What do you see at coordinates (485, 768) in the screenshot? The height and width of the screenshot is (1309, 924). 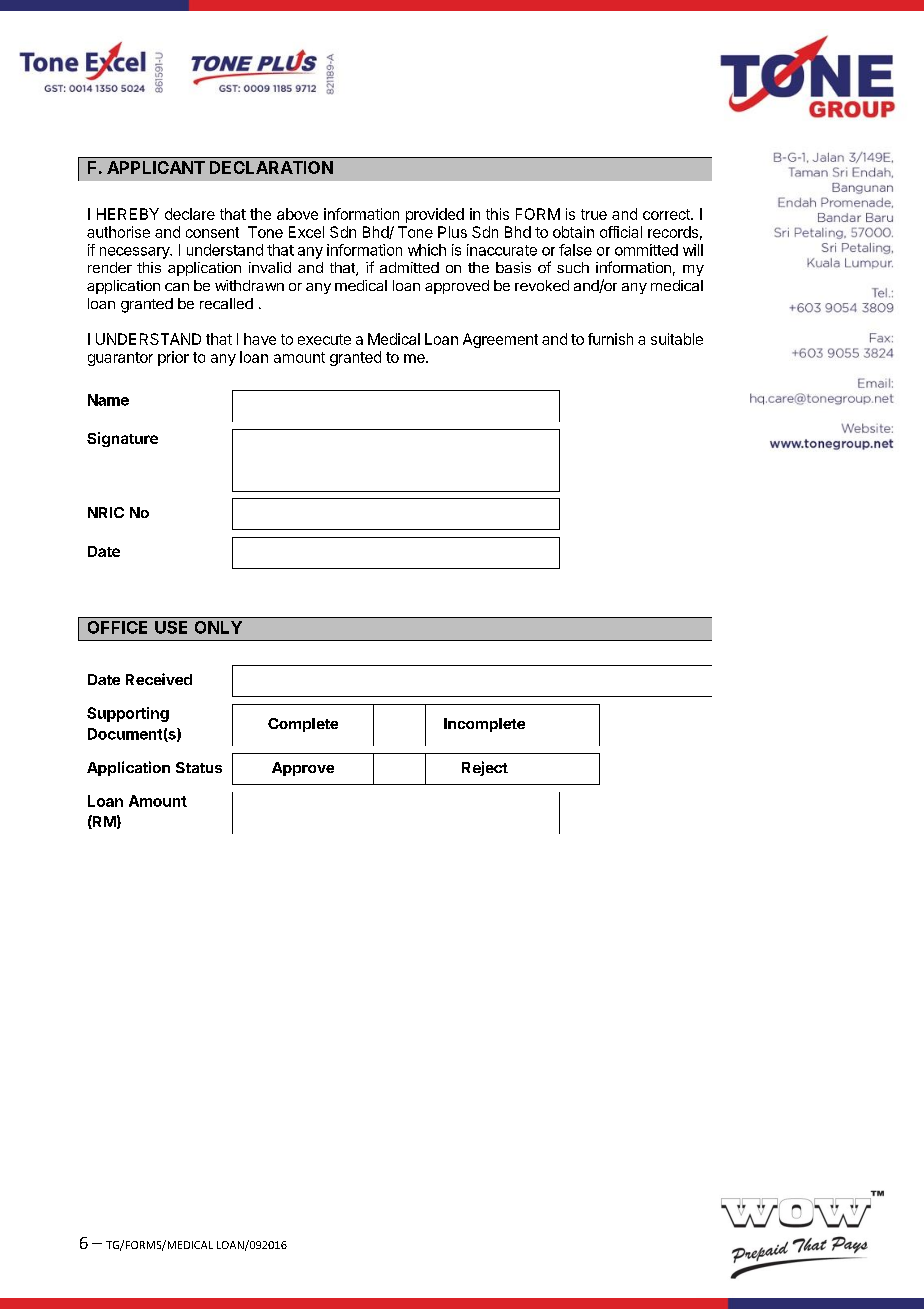 I see `Reject` at bounding box center [485, 768].
